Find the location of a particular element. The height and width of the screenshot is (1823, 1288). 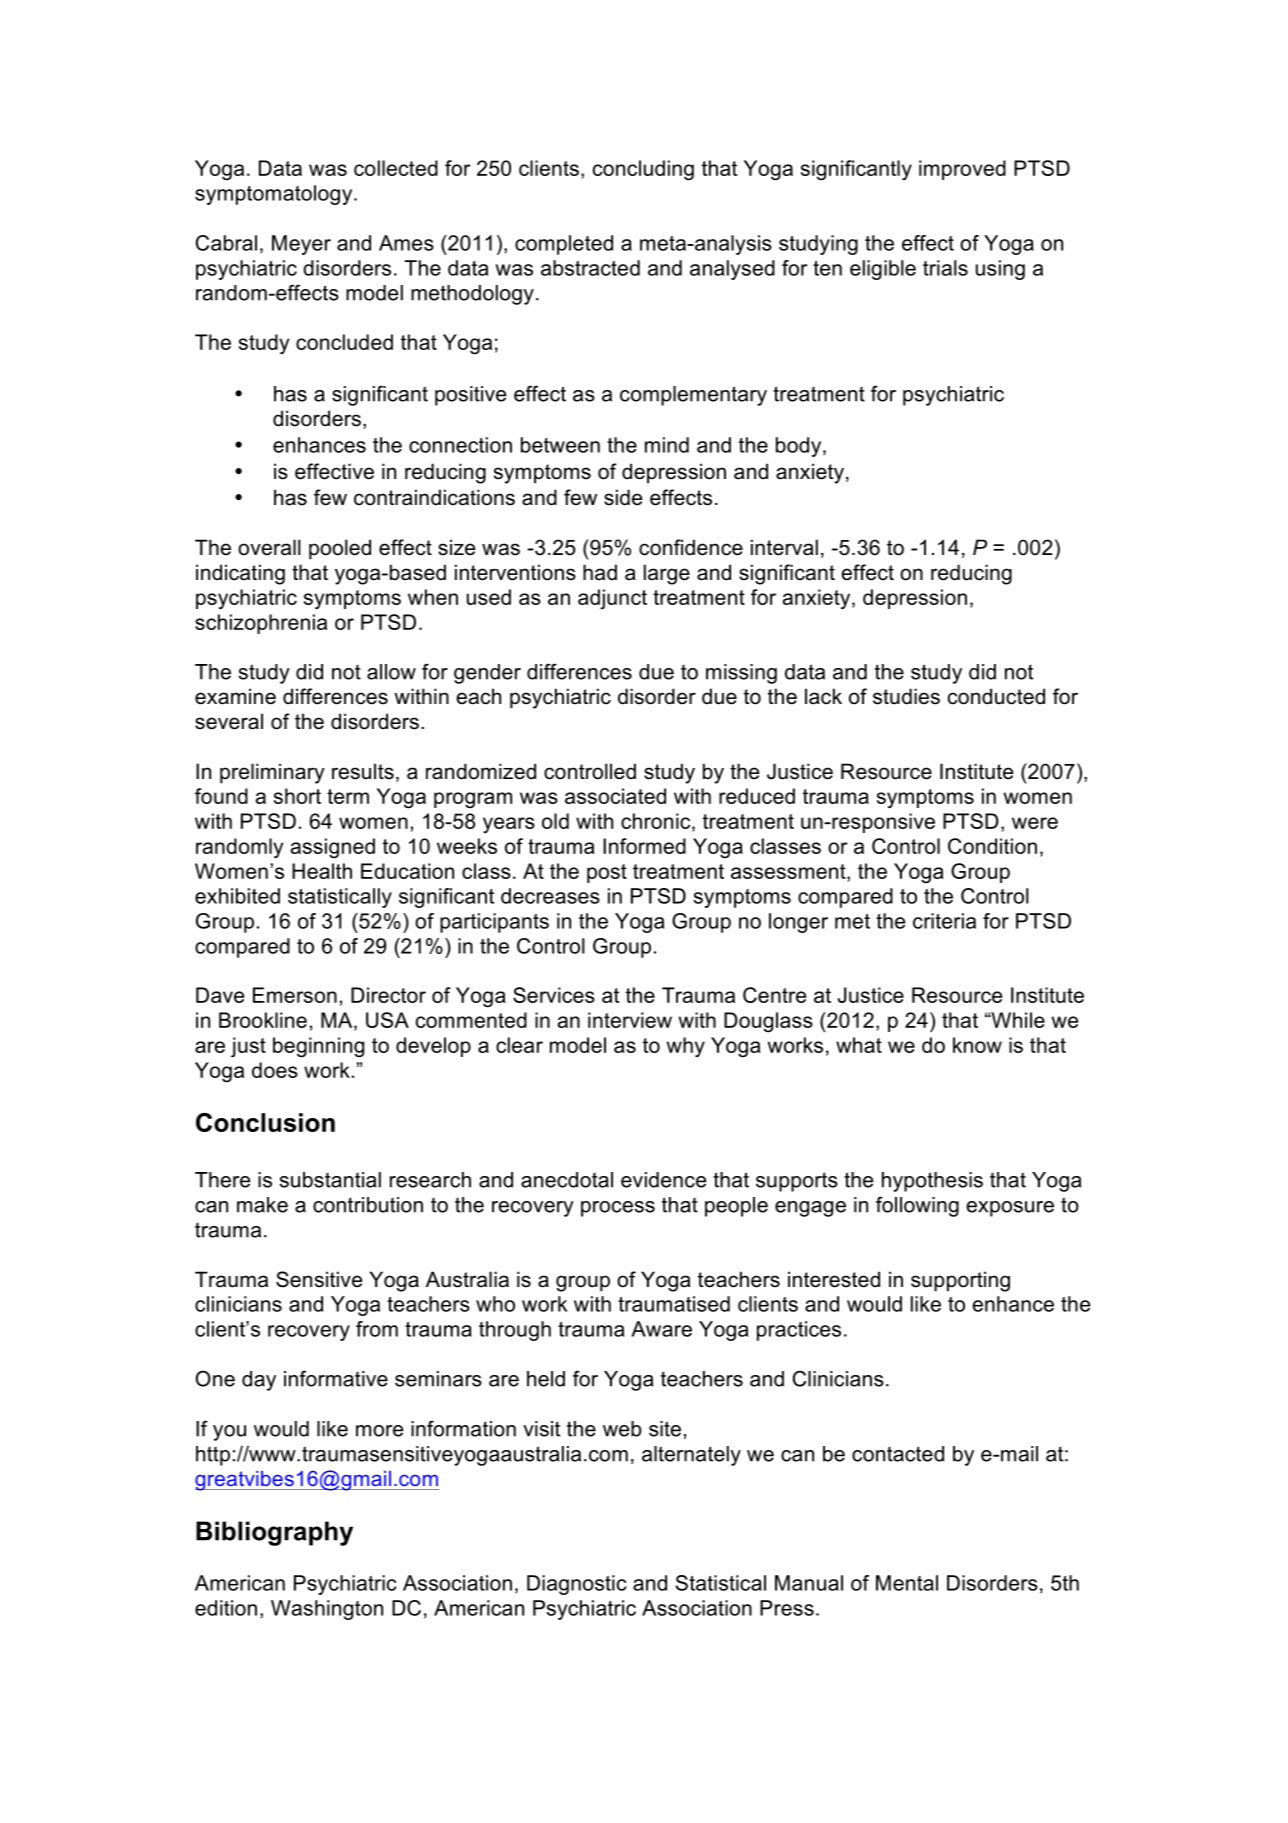

post is located at coordinates (607, 873).
